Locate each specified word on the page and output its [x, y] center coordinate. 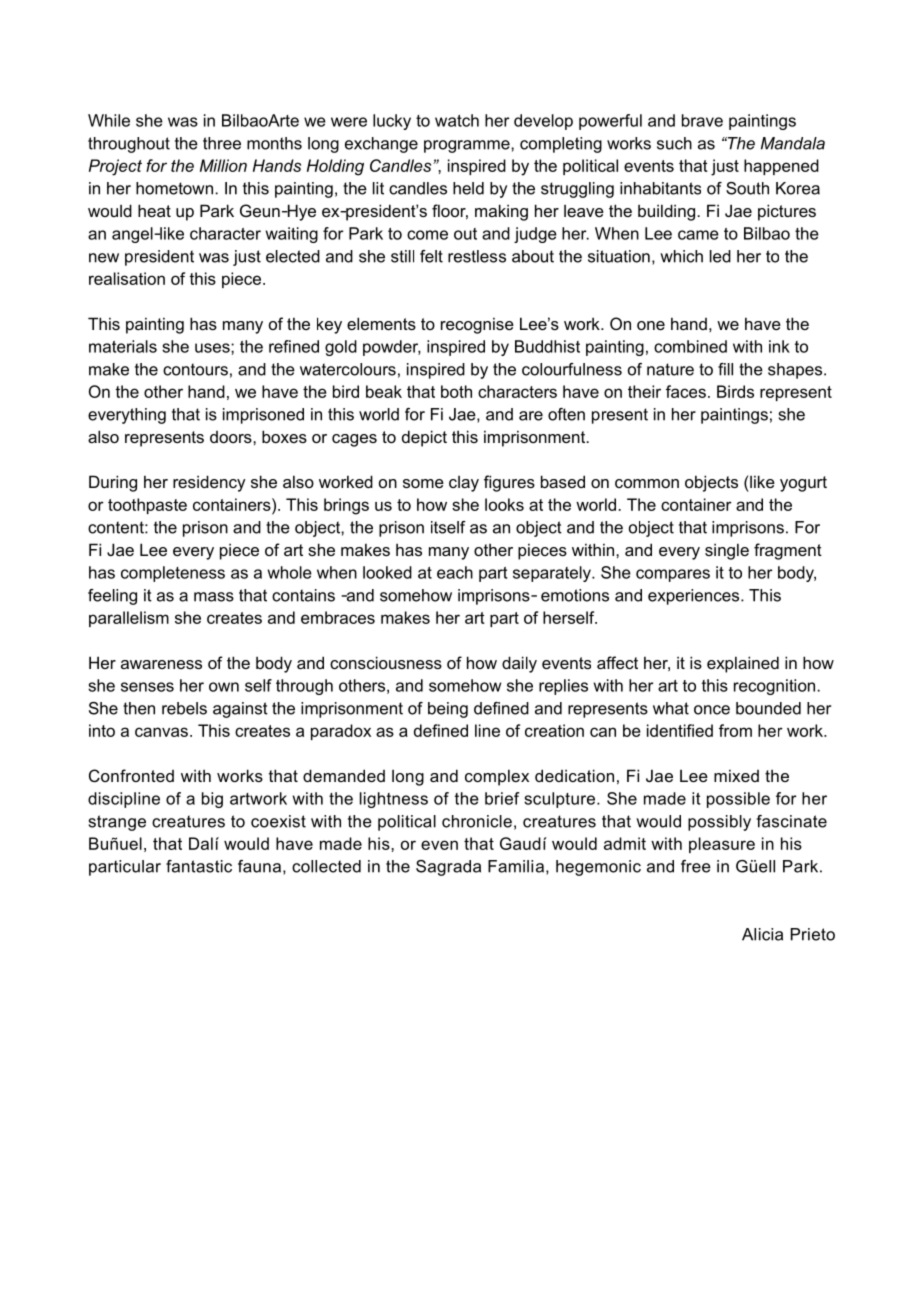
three [222, 143]
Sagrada [448, 868]
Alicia [762, 934]
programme [468, 146]
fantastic [199, 866]
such [674, 143]
